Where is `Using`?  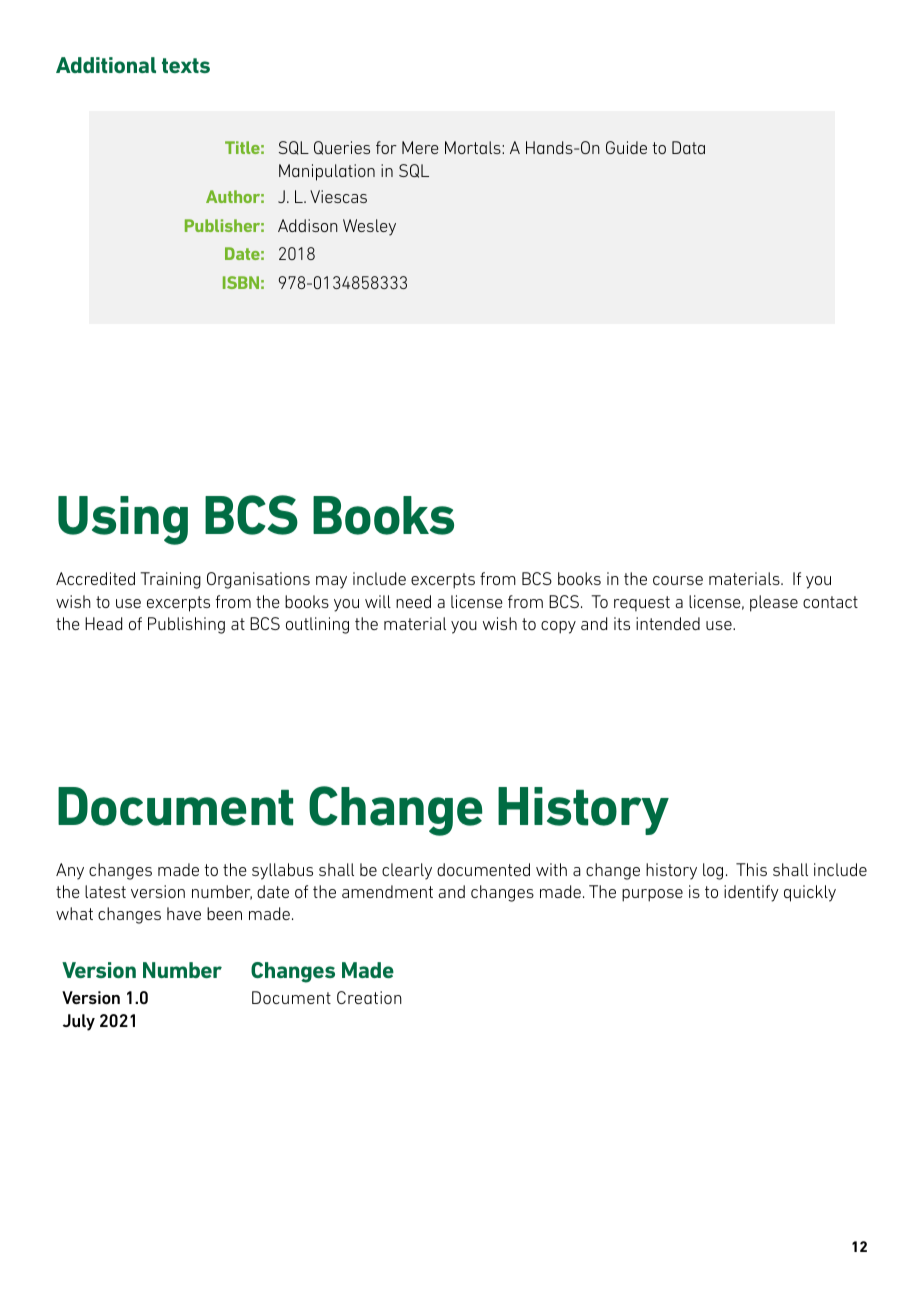 Using is located at coordinates (123, 520).
